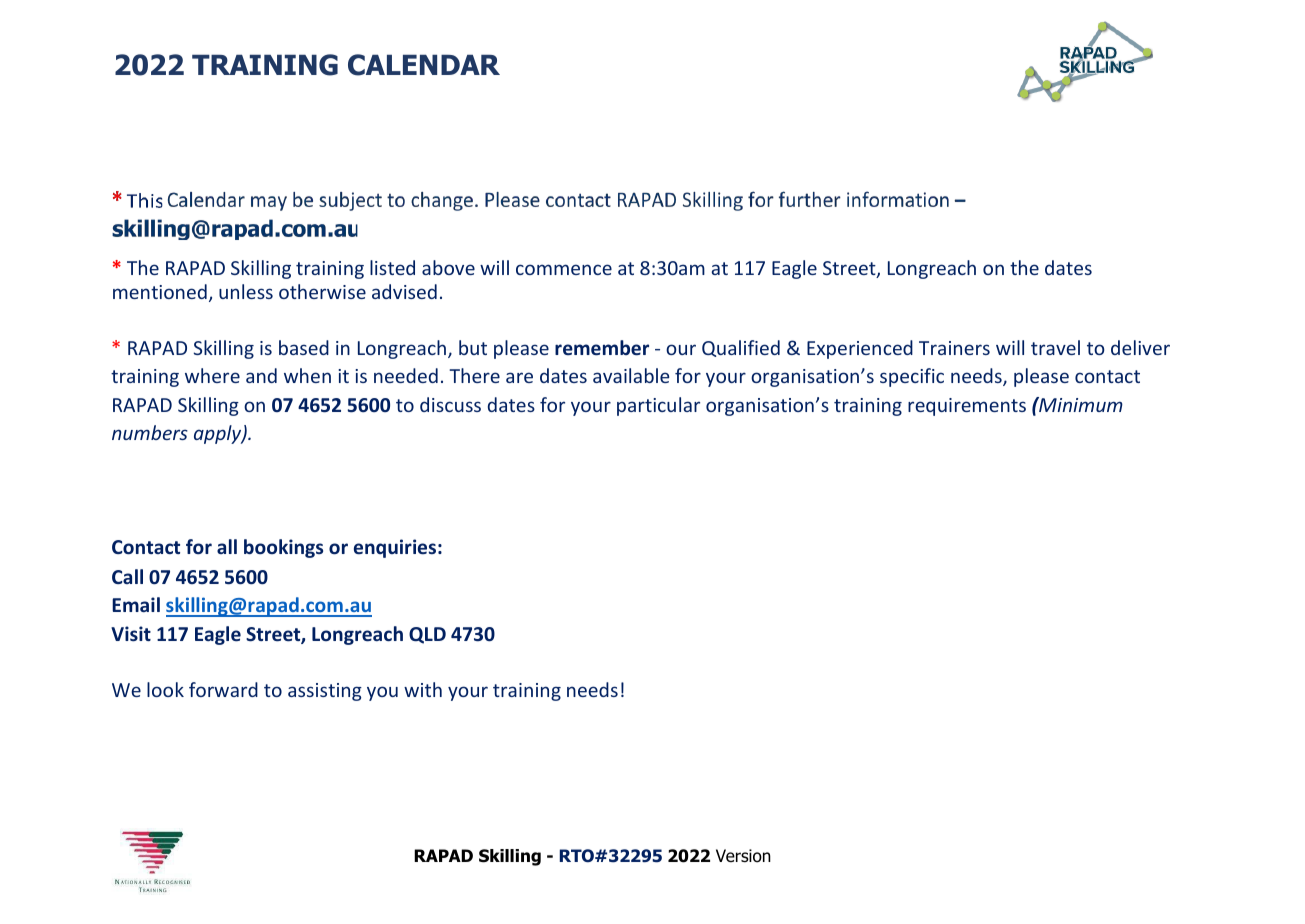  What do you see at coordinates (223, 689) in the screenshot?
I see `forward` at bounding box center [223, 689].
